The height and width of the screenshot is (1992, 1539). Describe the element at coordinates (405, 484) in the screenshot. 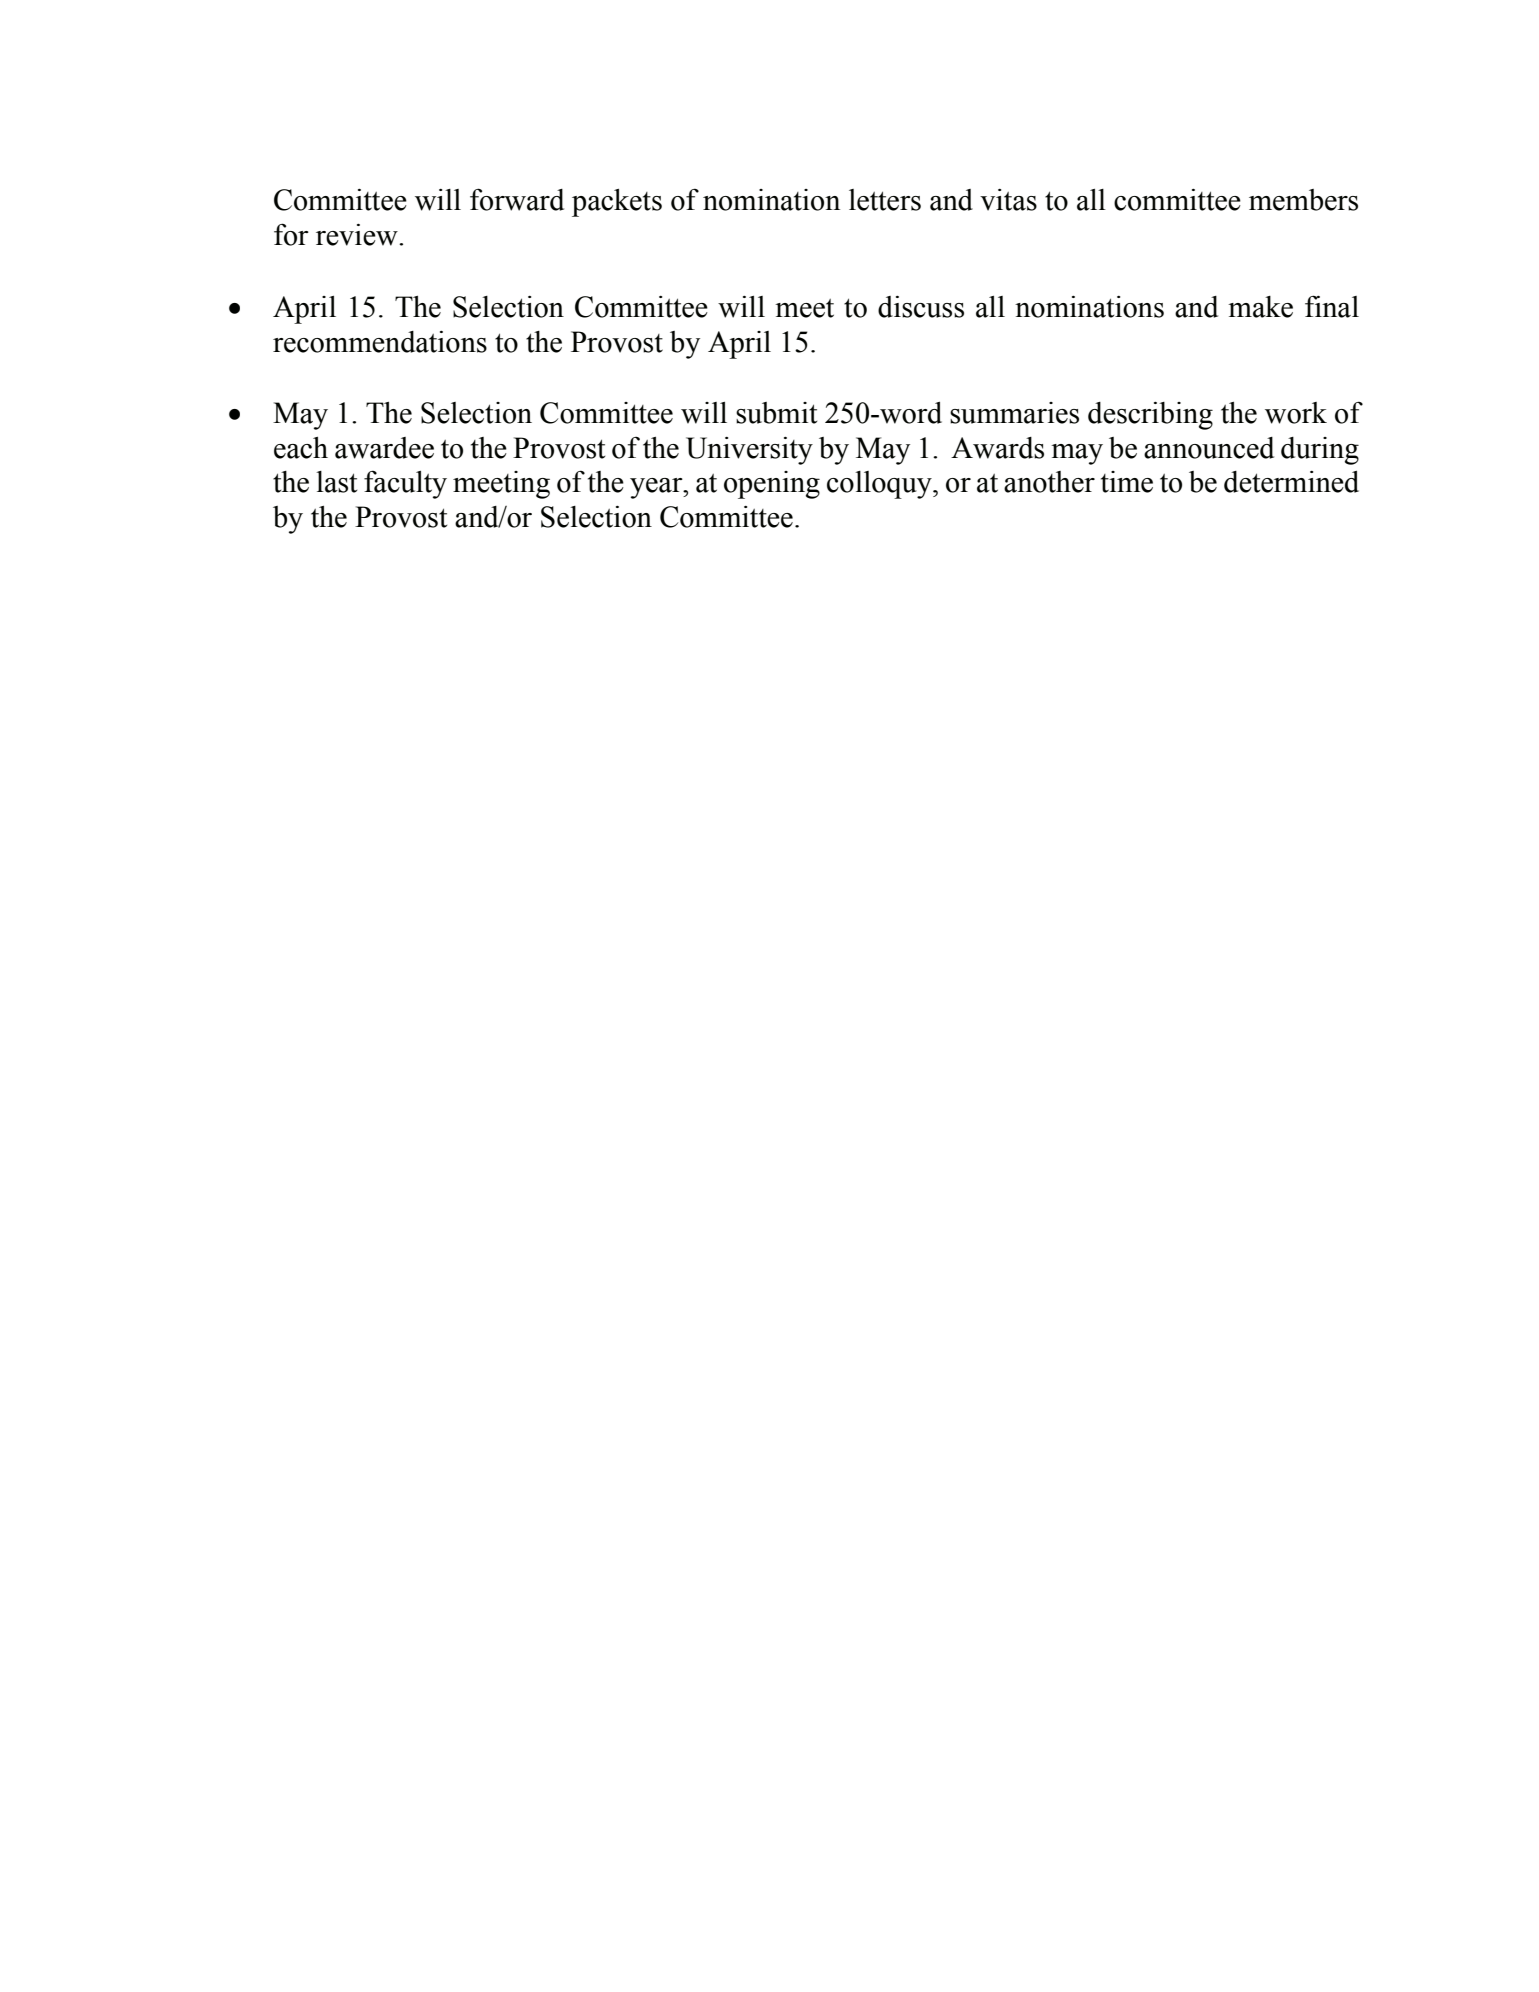

I see `faculty` at that location.
